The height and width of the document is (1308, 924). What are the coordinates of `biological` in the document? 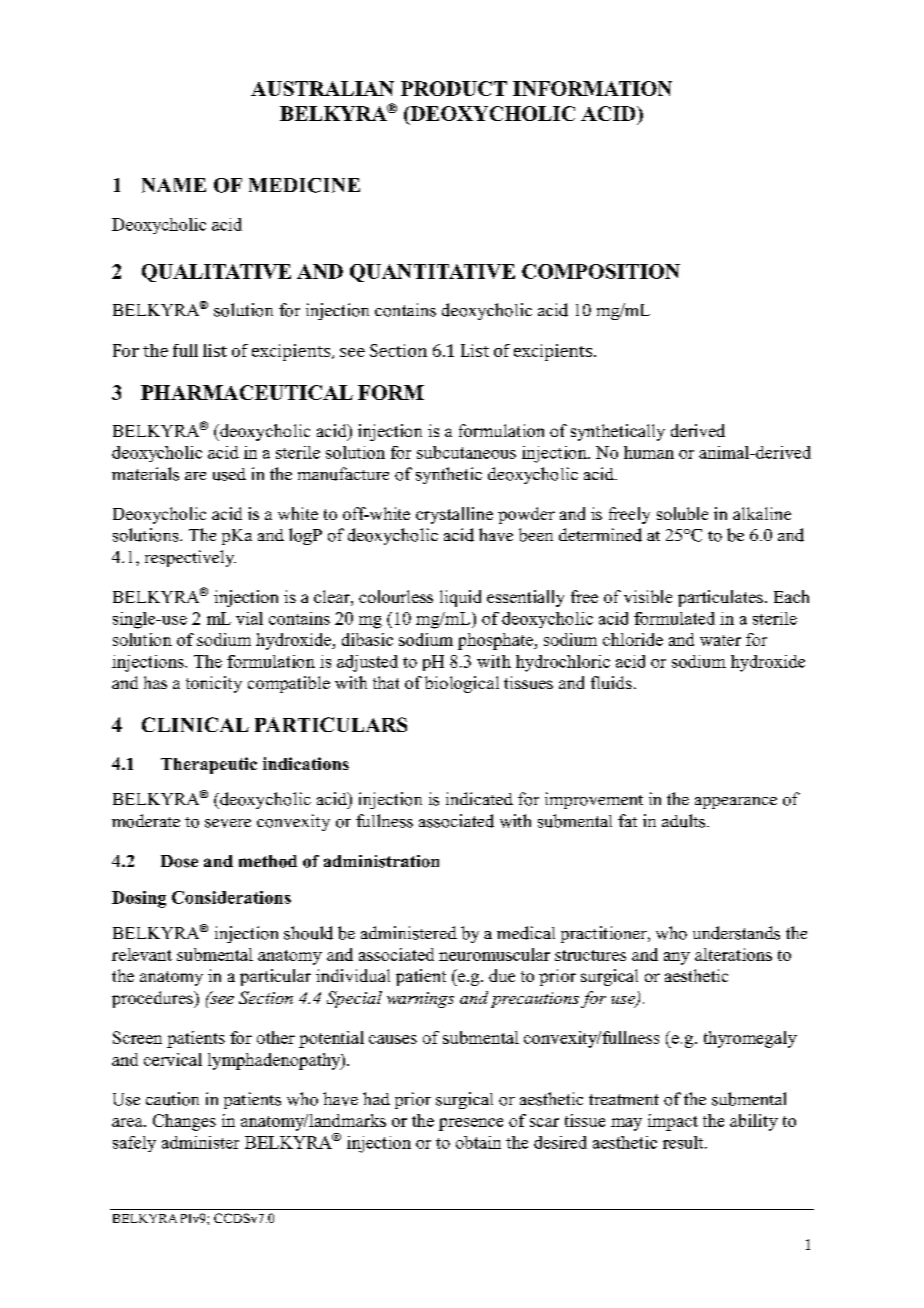 It's located at (462, 684).
